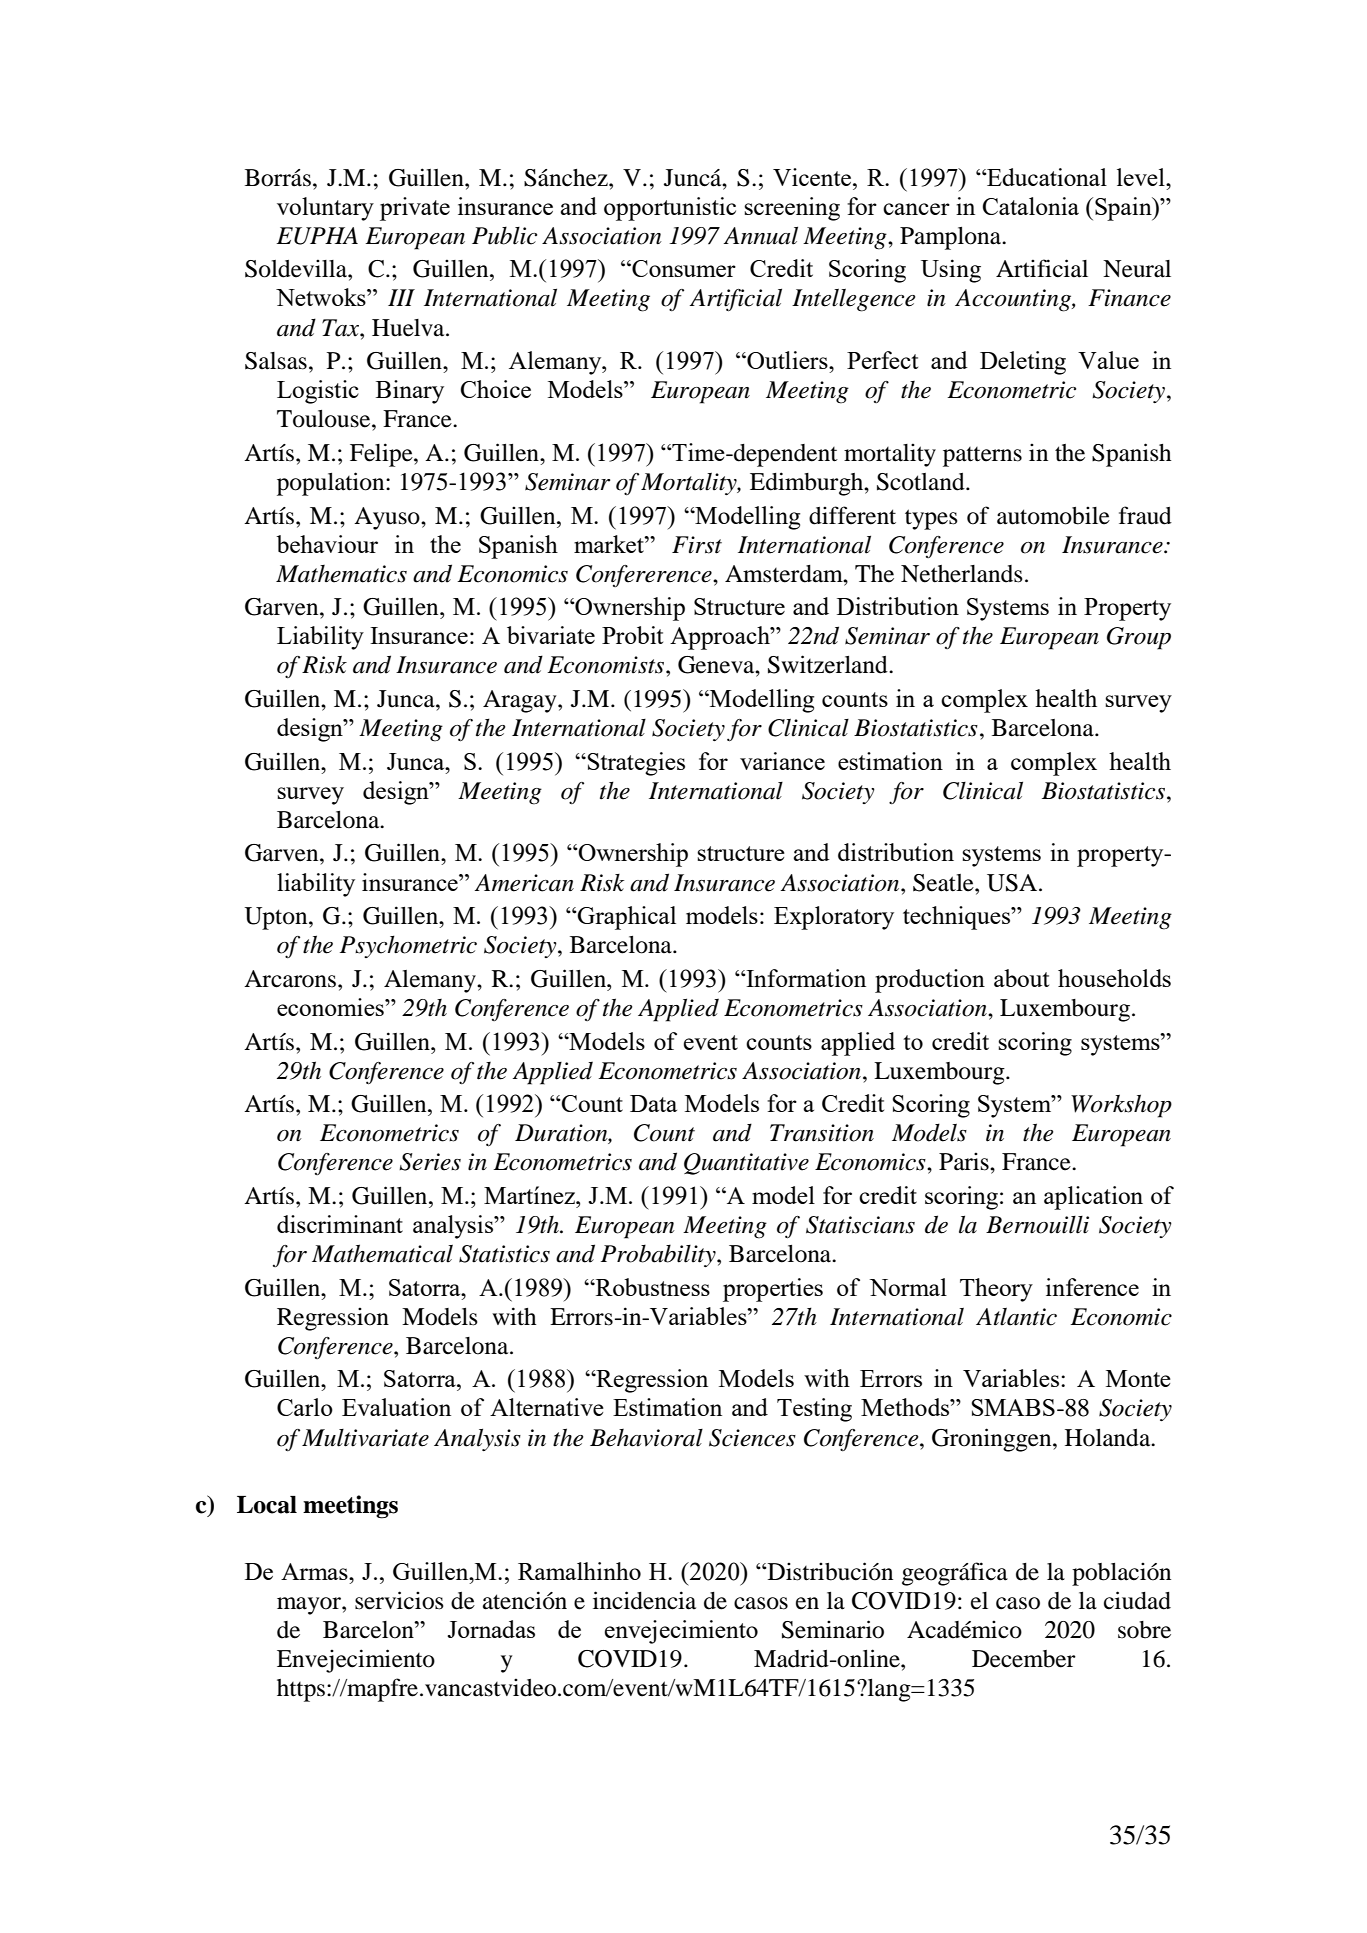 This image has height=1933, width=1367. What do you see at coordinates (752, 1438) in the image?
I see `Sciences` at bounding box center [752, 1438].
